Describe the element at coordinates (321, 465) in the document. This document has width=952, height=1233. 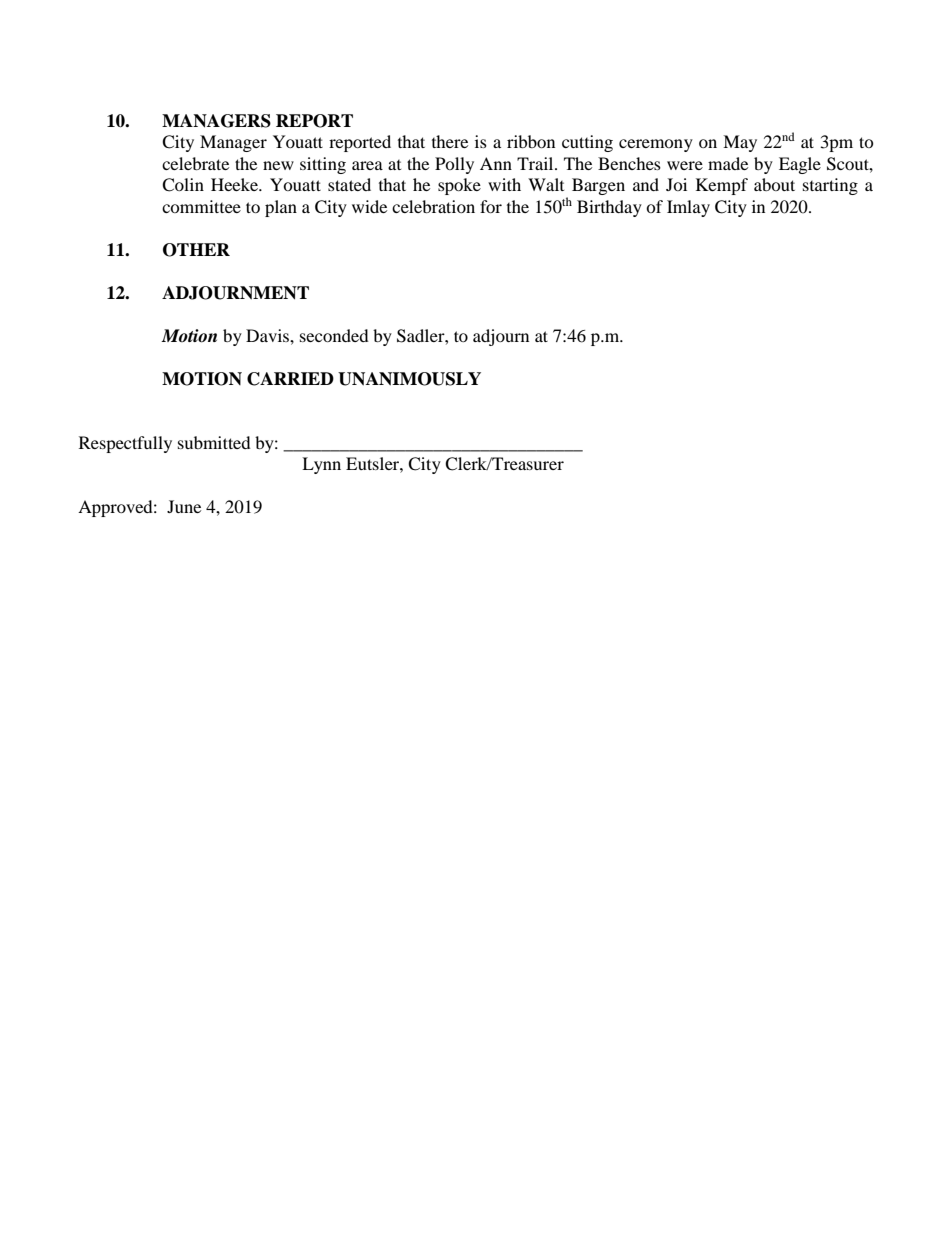
I see `Lynn` at that location.
